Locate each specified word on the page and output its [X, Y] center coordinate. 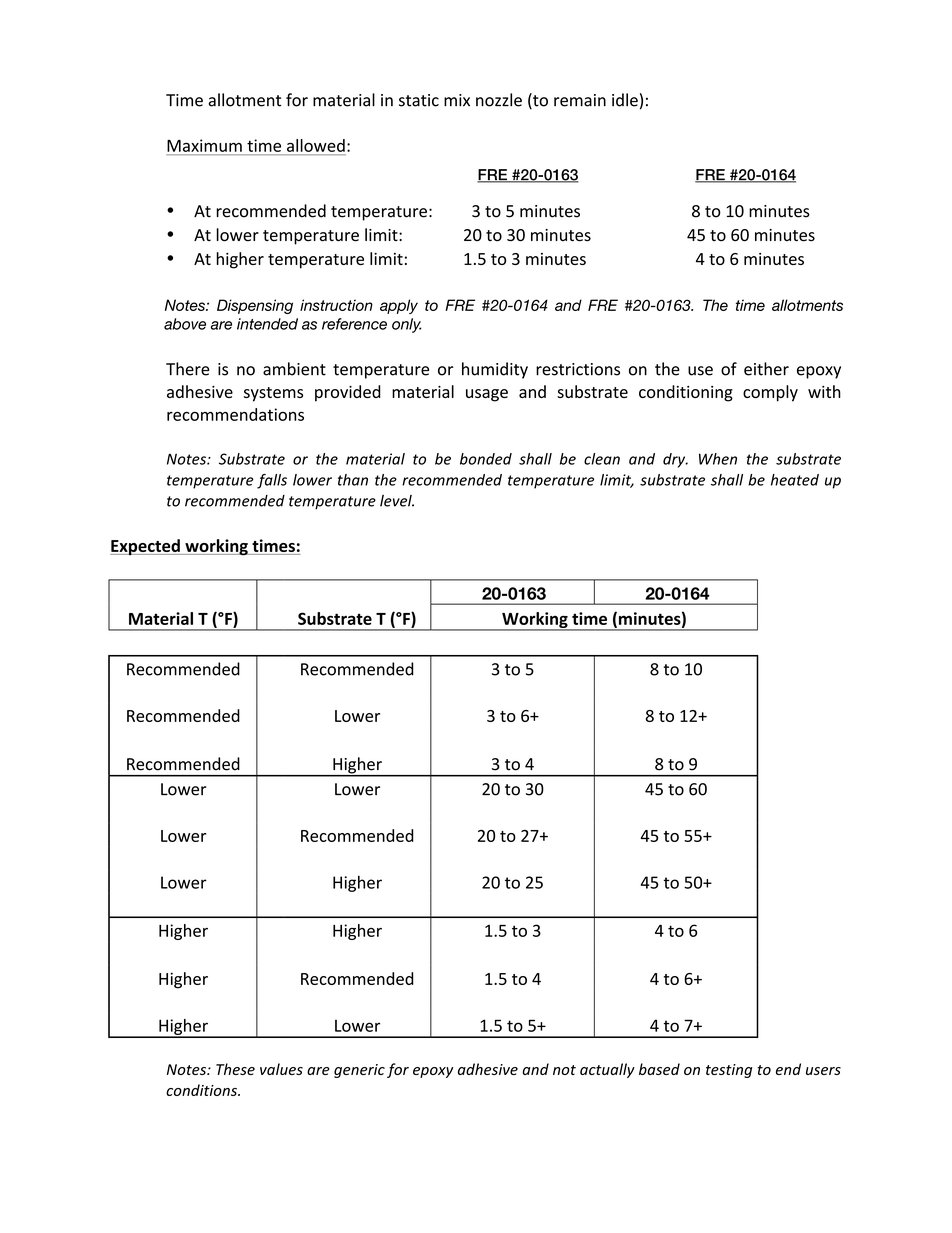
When [718, 459]
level [397, 501]
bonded [486, 459]
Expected [146, 547]
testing [729, 1071]
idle [625, 100]
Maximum [204, 145]
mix [457, 100]
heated [795, 480]
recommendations [235, 414]
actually [607, 1070]
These [235, 1069]
